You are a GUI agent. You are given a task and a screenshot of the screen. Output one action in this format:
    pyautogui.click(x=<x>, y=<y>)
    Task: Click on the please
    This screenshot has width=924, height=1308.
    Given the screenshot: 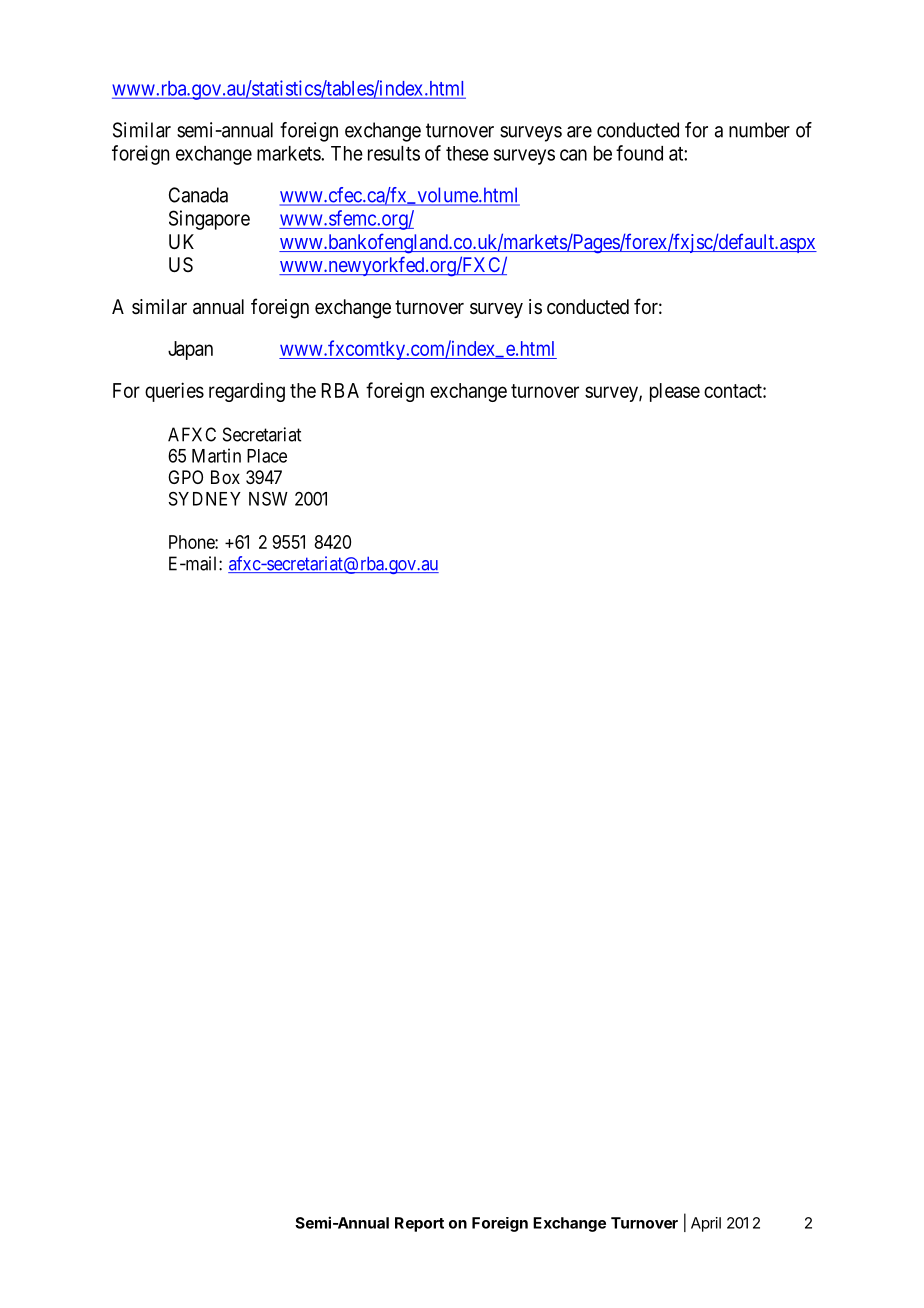 What is the action you would take?
    pyautogui.click(x=675, y=392)
